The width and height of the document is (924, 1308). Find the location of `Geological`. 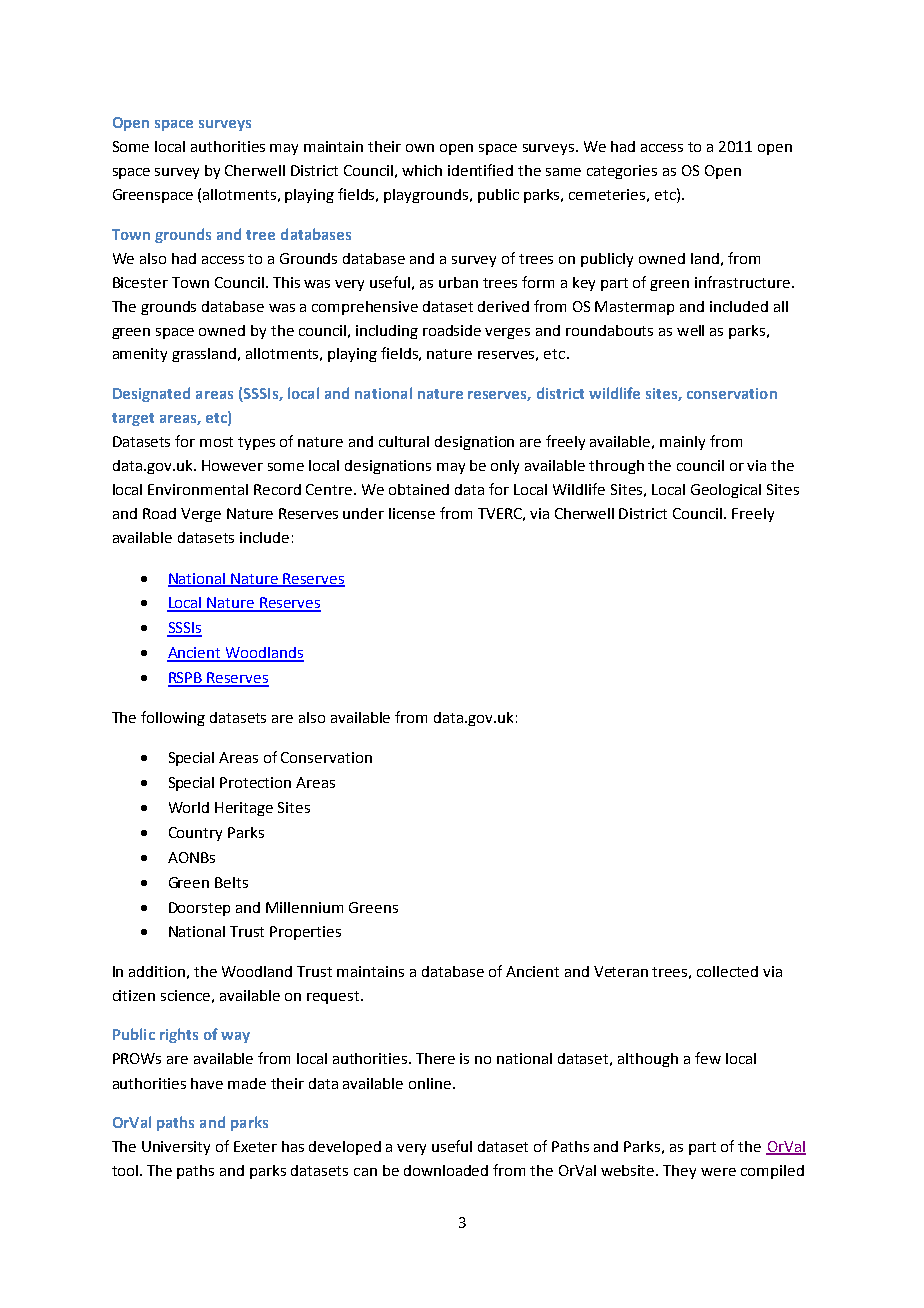

Geological is located at coordinates (726, 491).
